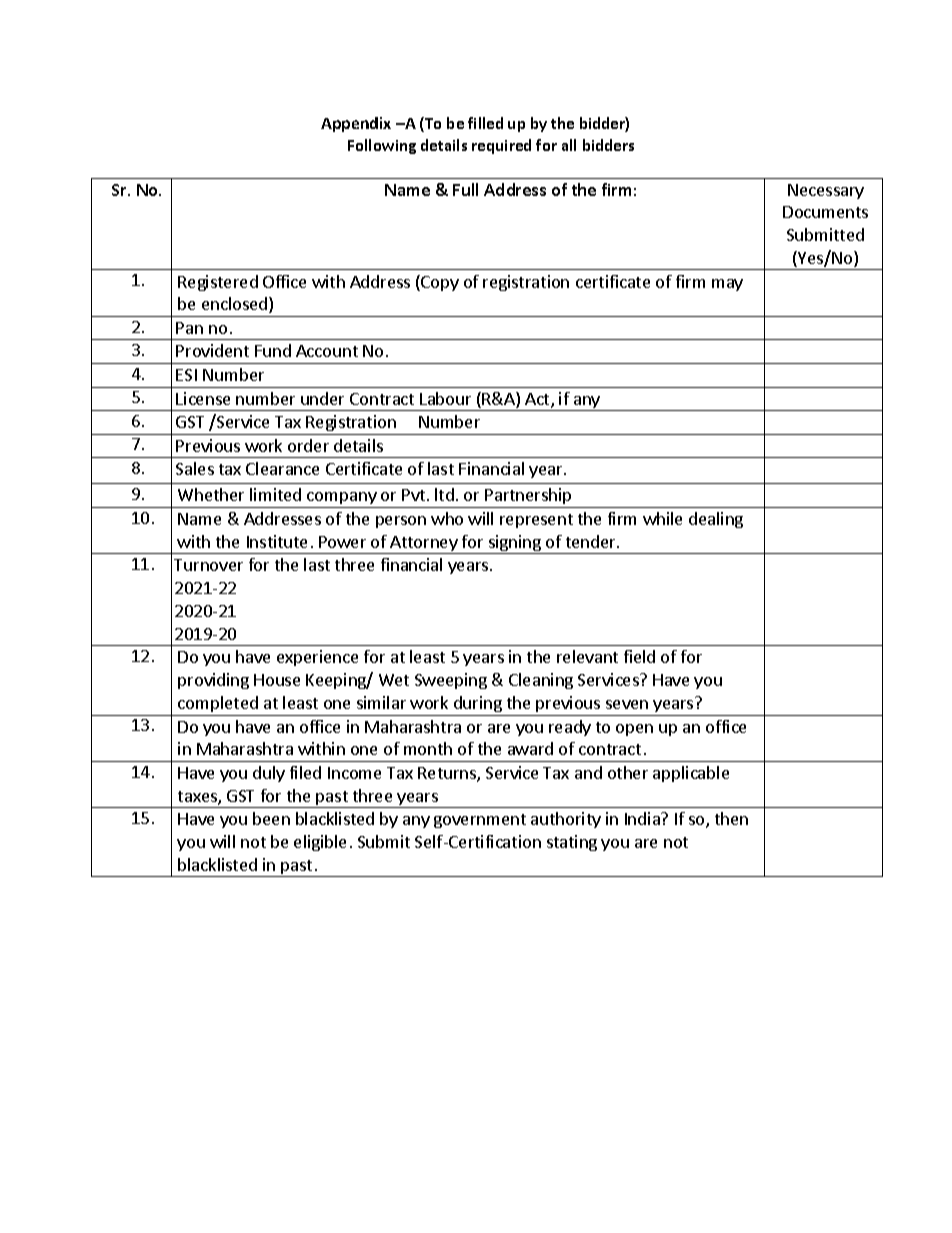 Image resolution: width=952 pixels, height=1233 pixels. What do you see at coordinates (541, 681) in the page?
I see `Cleaning` at bounding box center [541, 681].
